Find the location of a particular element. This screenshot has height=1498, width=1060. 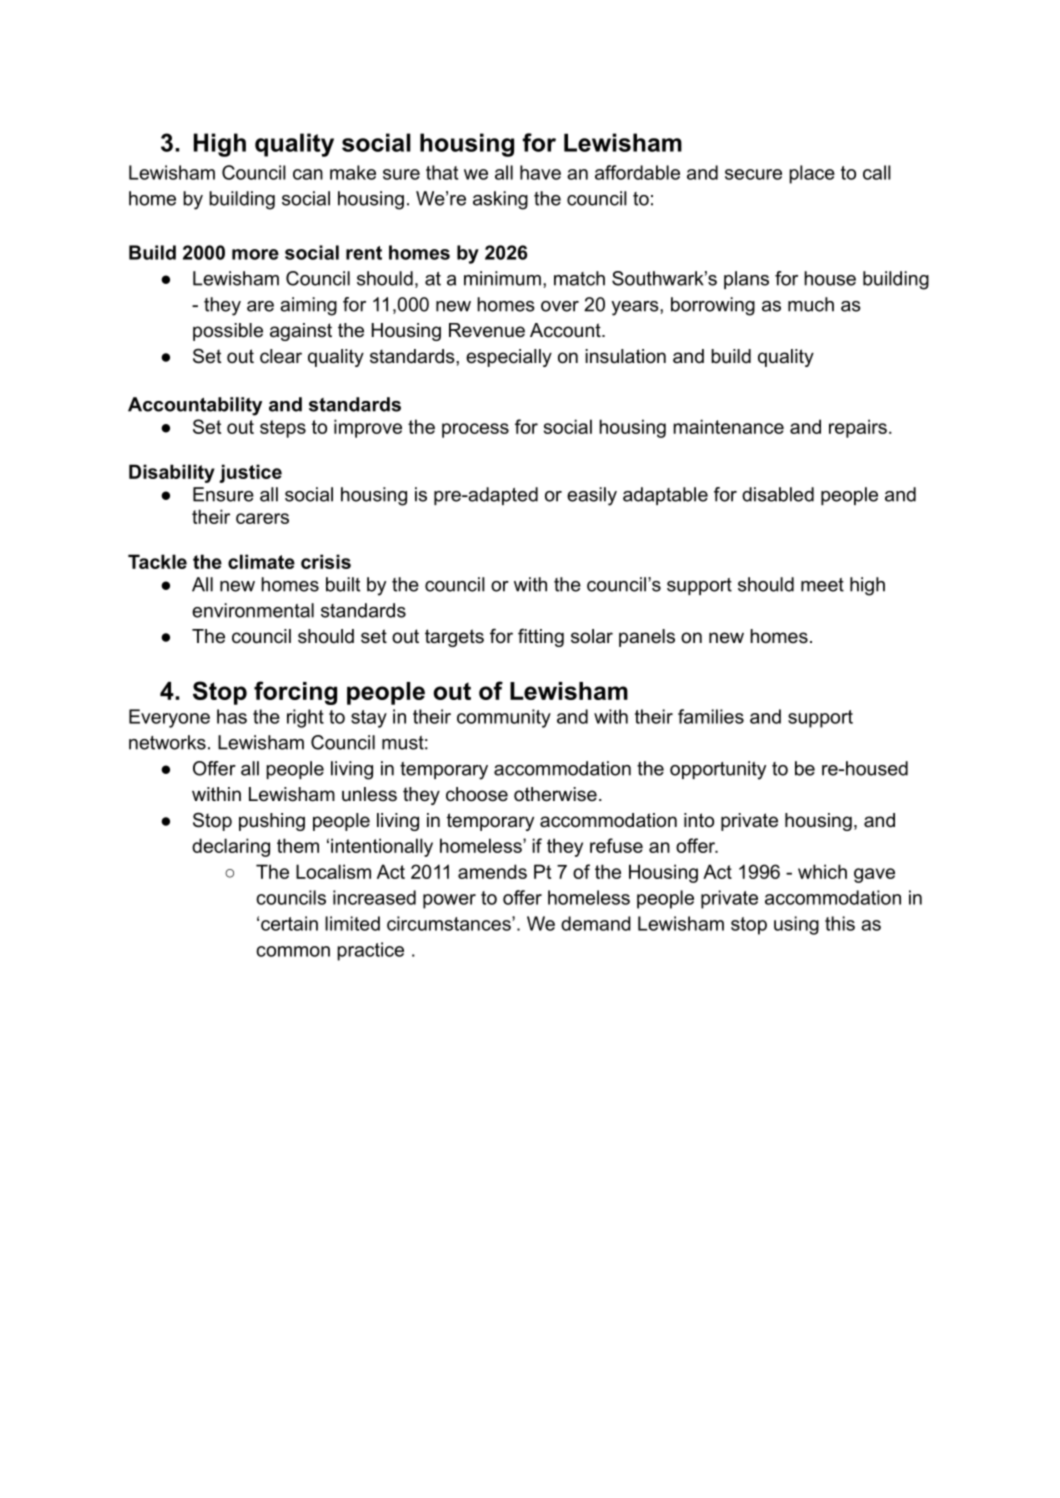

fitting is located at coordinates (541, 637).
